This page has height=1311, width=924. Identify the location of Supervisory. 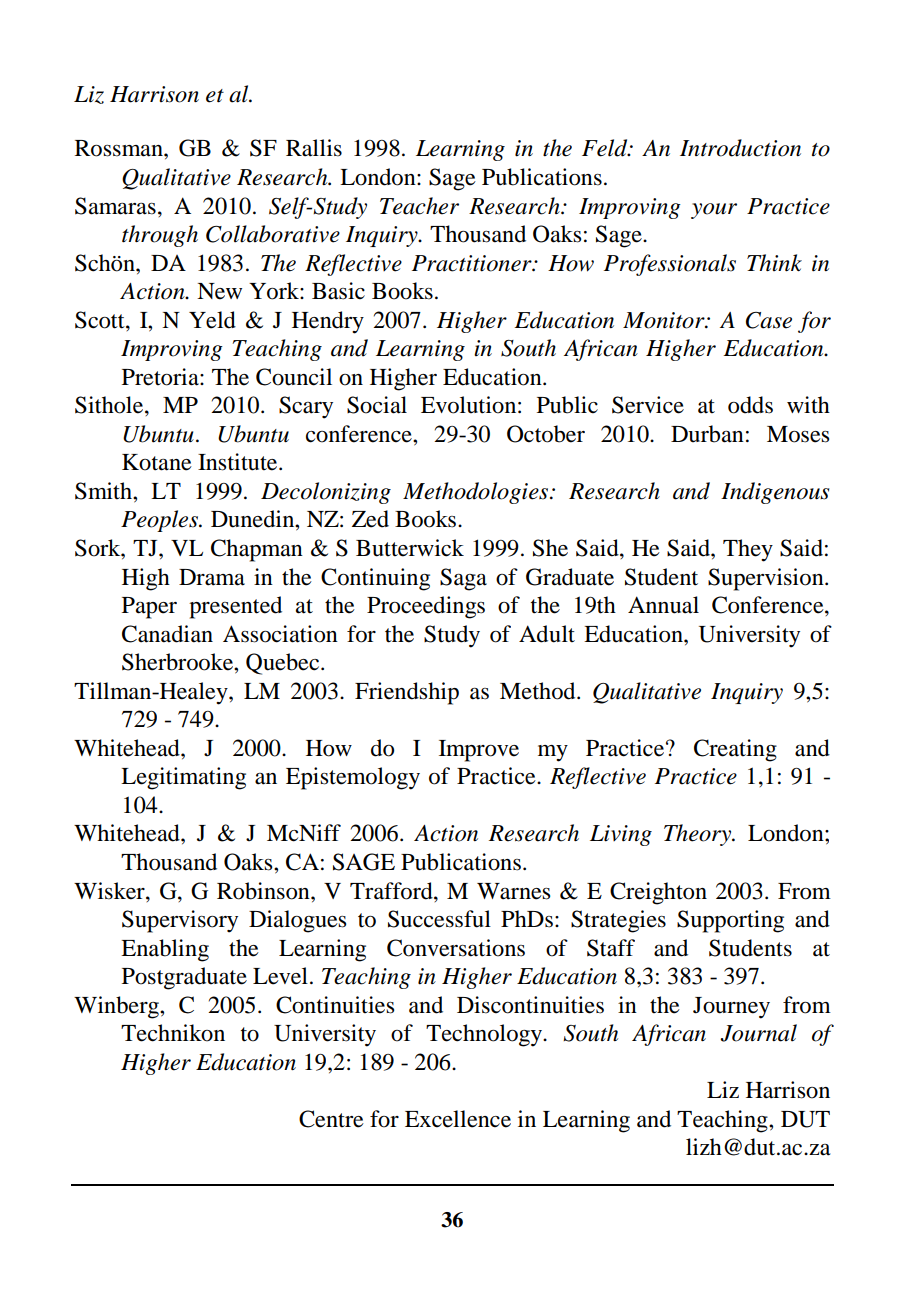
(180, 921).
